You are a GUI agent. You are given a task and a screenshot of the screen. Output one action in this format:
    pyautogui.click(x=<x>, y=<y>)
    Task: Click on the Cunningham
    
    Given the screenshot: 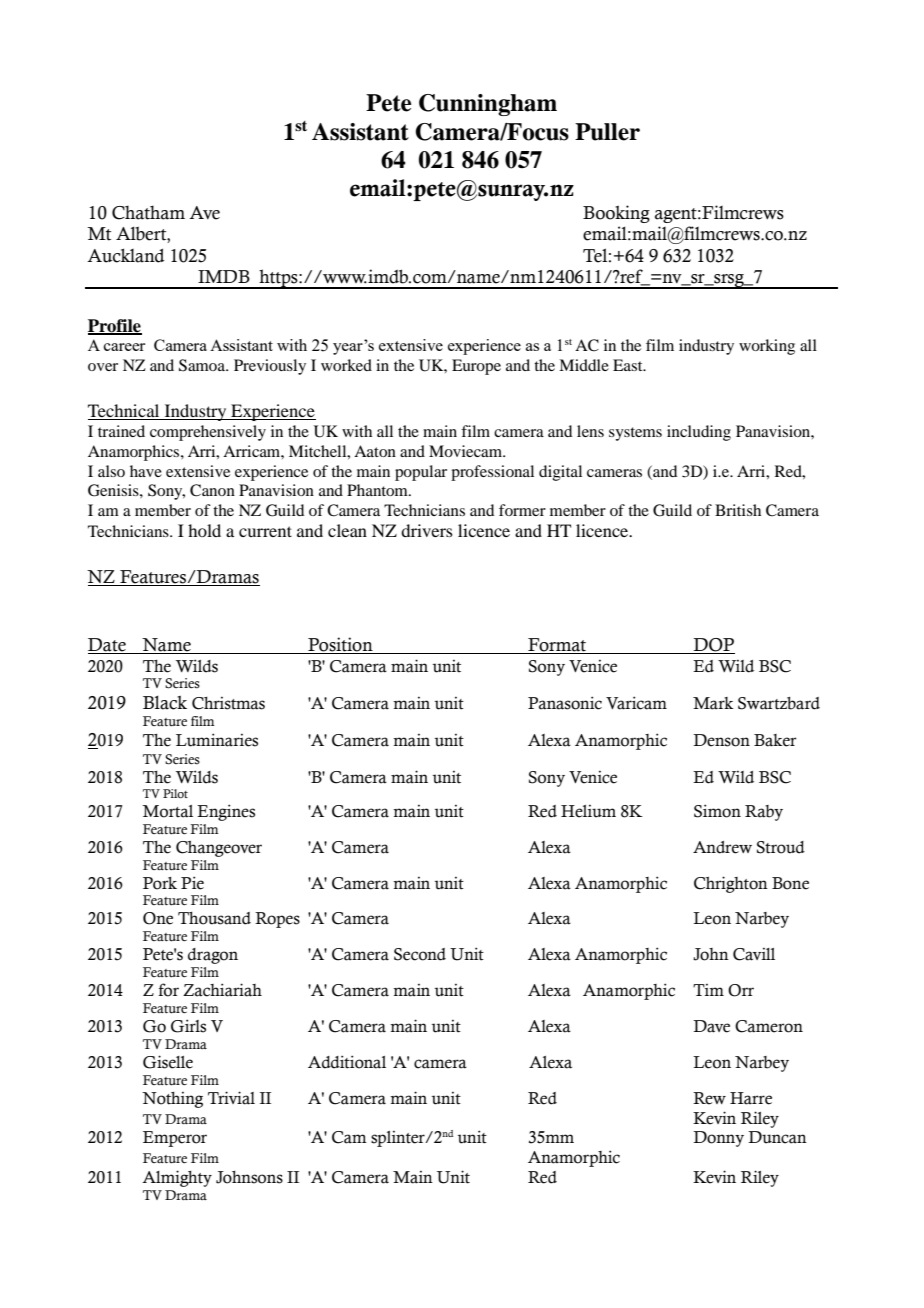 What is the action you would take?
    pyautogui.click(x=488, y=105)
